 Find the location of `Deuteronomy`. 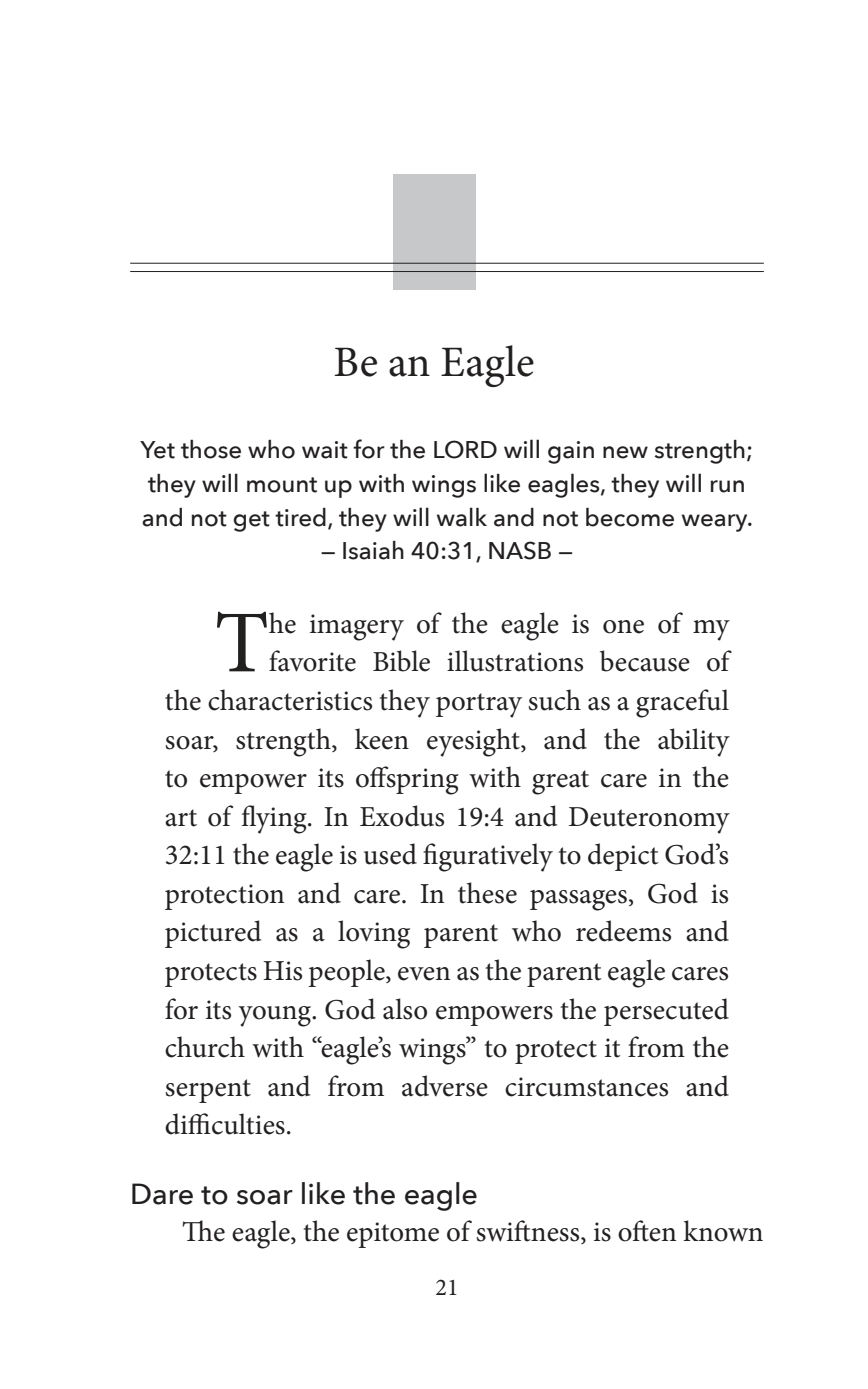

Deuteronomy is located at coordinates (649, 820).
